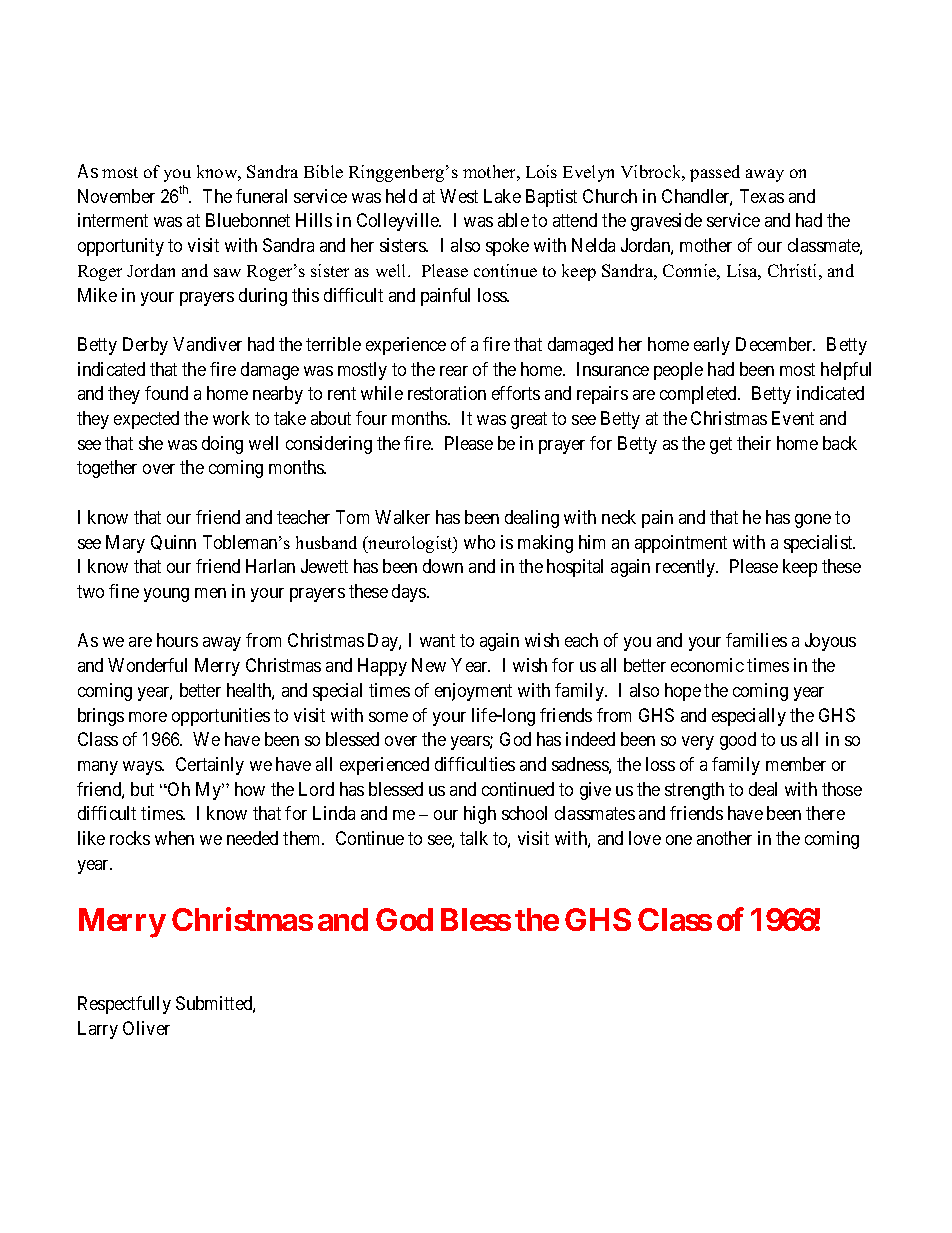 This screenshot has width=952, height=1233. What do you see at coordinates (480, 815) in the screenshot?
I see `high` at bounding box center [480, 815].
